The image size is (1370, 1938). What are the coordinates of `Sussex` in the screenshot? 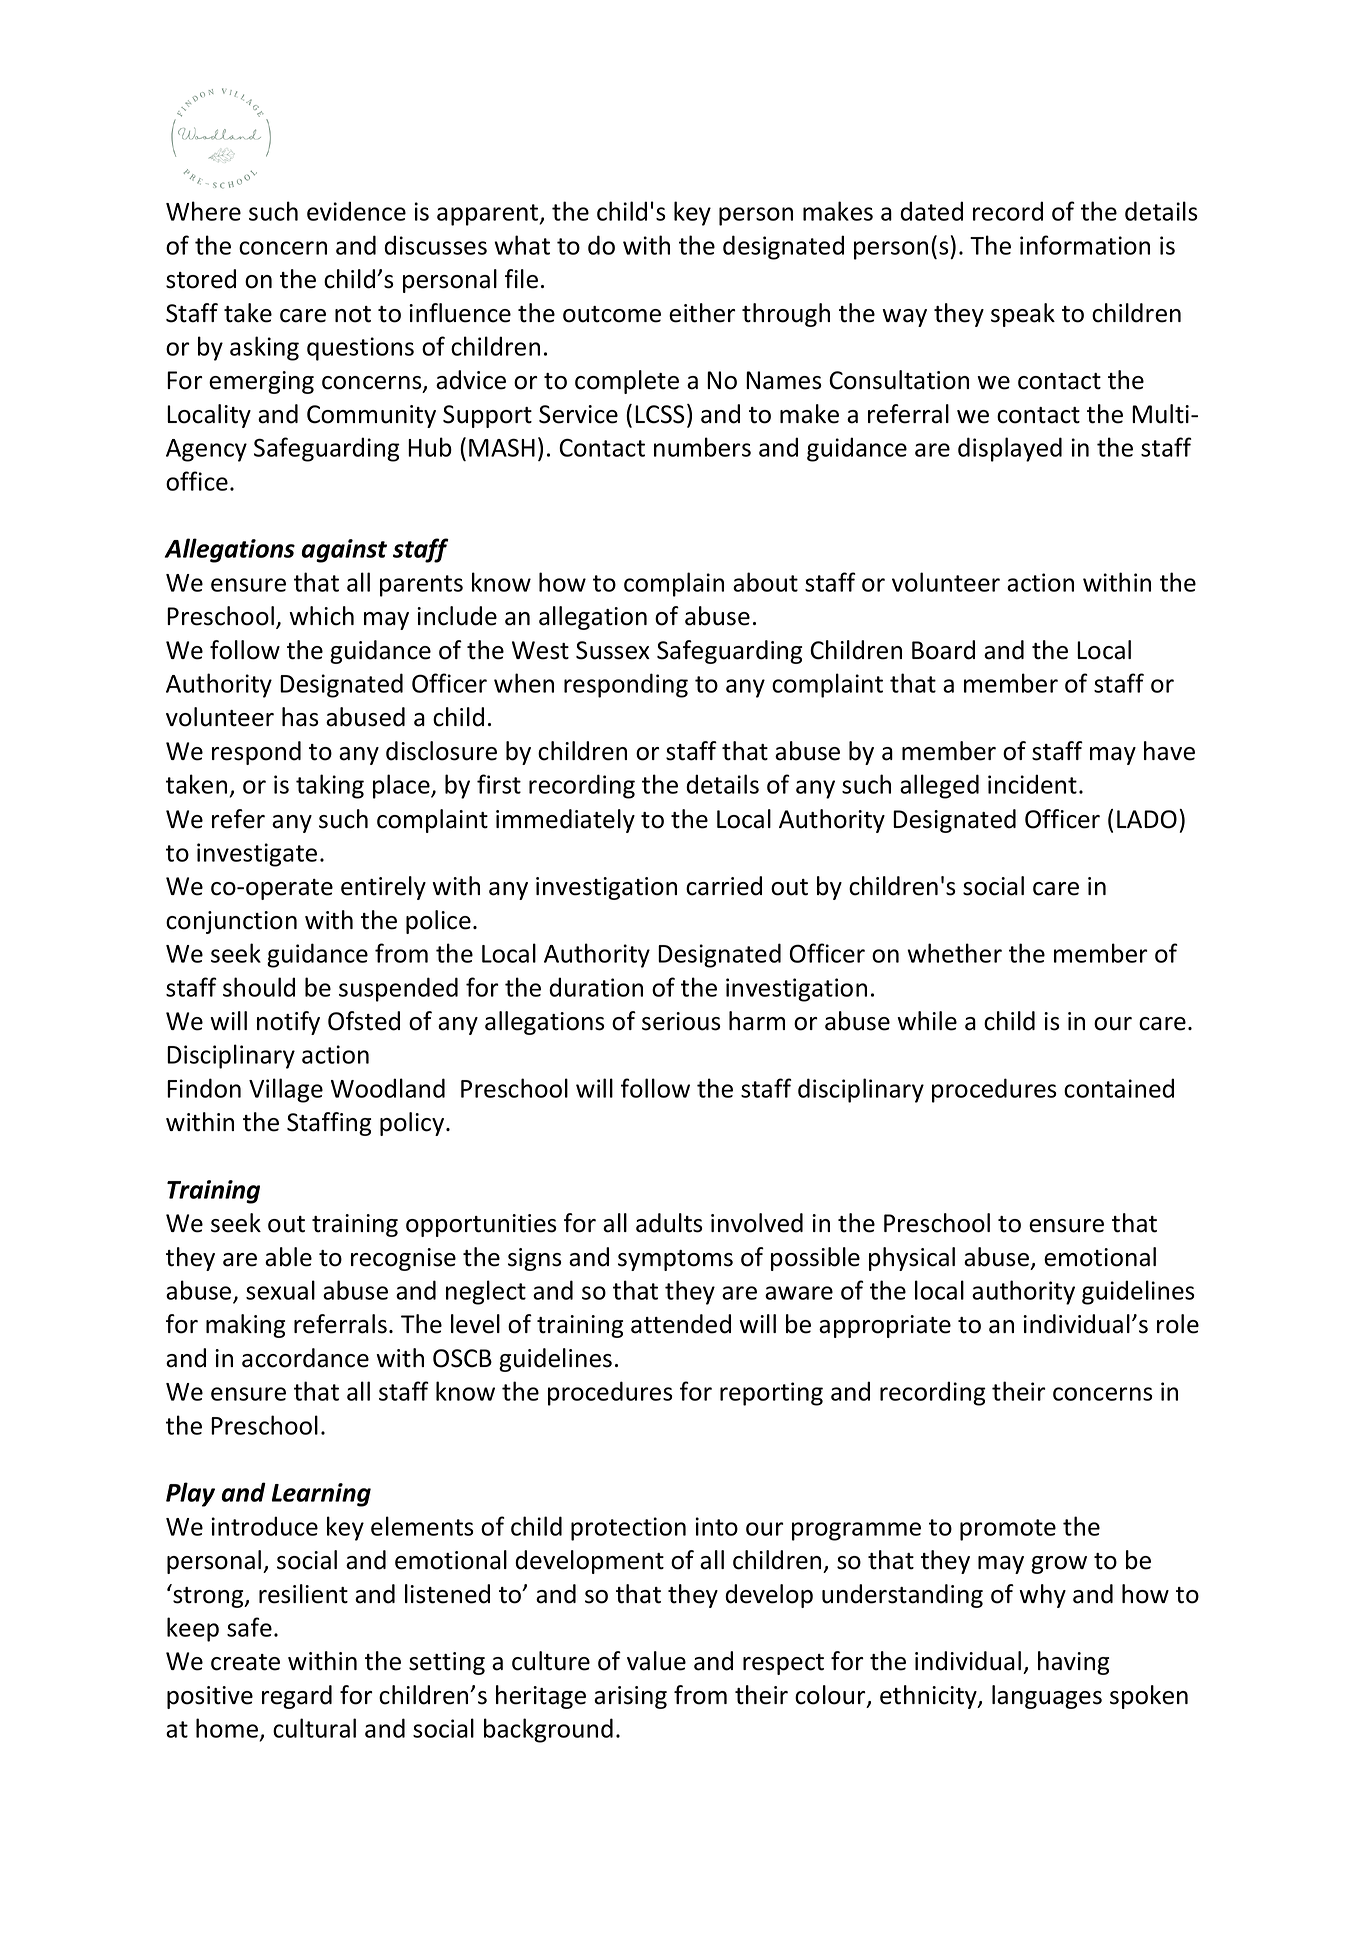 It's located at (613, 650).
